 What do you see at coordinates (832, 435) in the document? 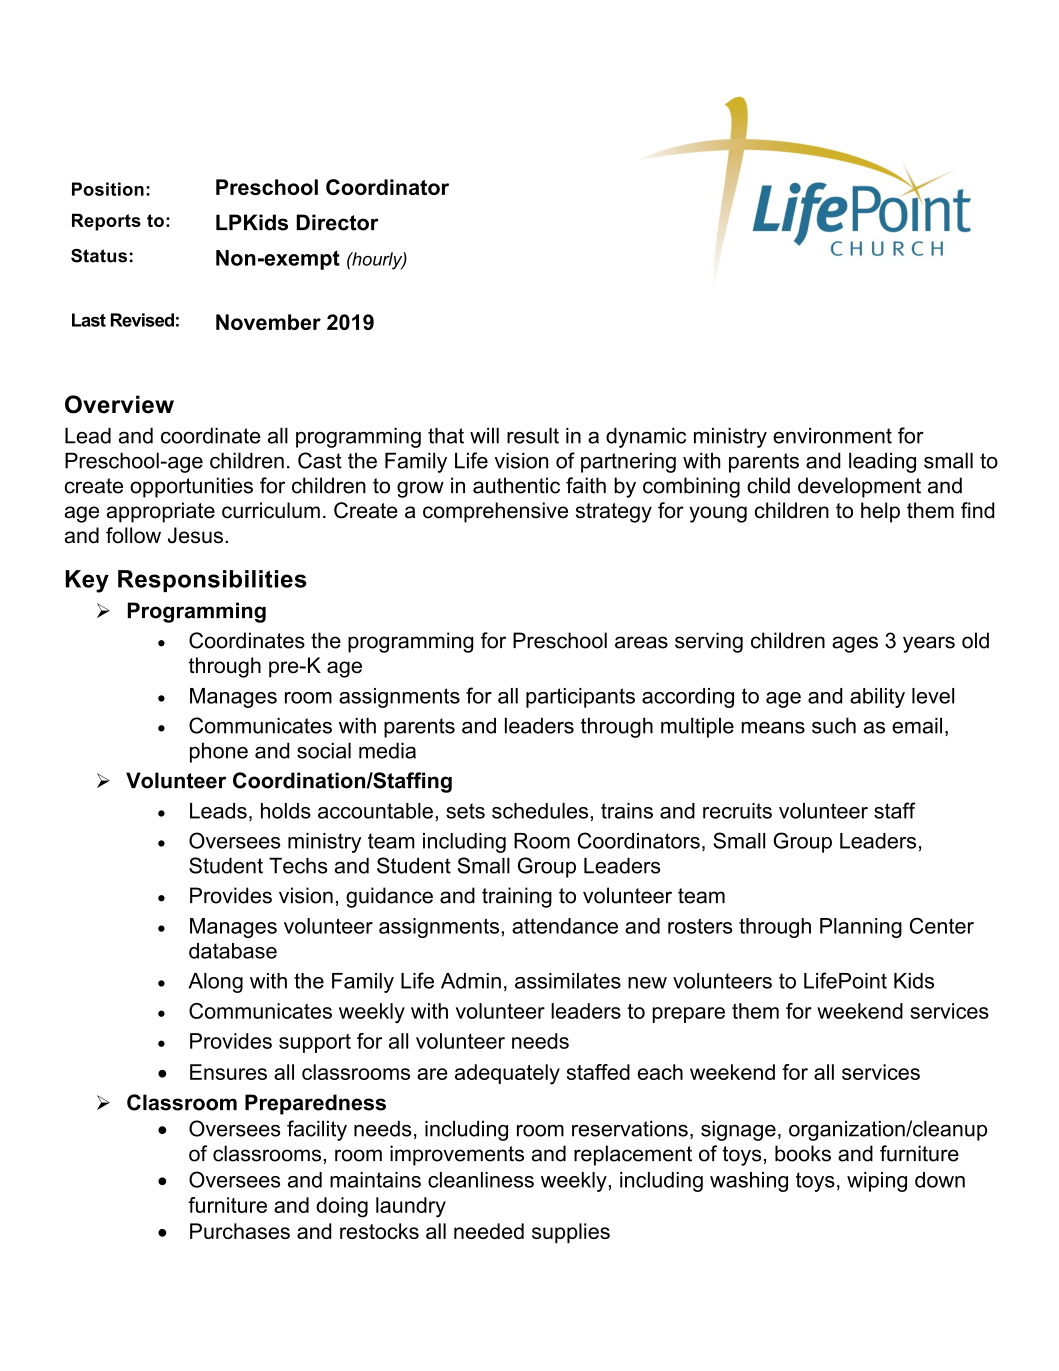
I see `environment` at bounding box center [832, 435].
